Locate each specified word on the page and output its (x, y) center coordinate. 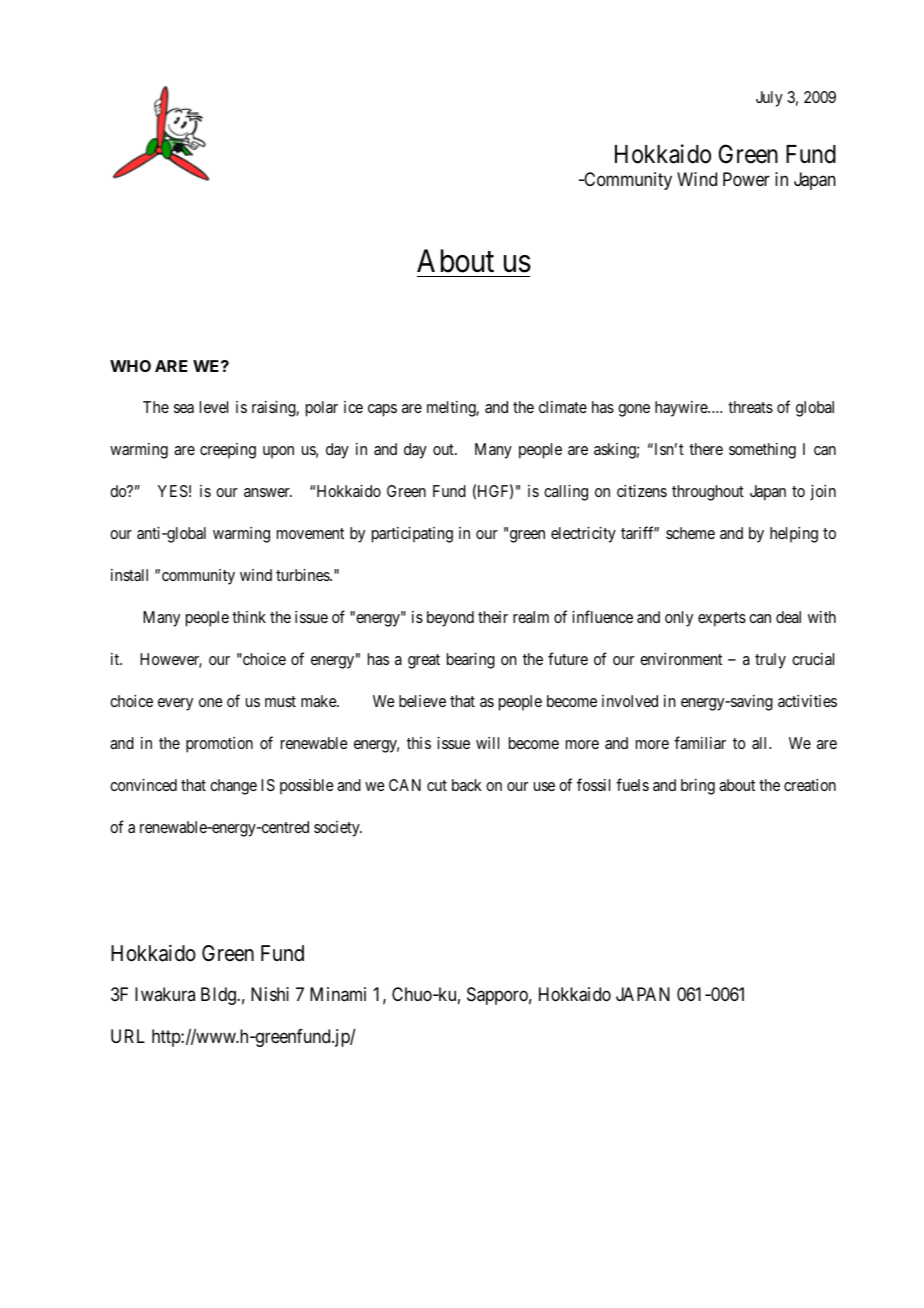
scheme (690, 533)
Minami (338, 994)
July (769, 99)
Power (746, 179)
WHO (130, 366)
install (129, 575)
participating (412, 535)
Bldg (219, 996)
